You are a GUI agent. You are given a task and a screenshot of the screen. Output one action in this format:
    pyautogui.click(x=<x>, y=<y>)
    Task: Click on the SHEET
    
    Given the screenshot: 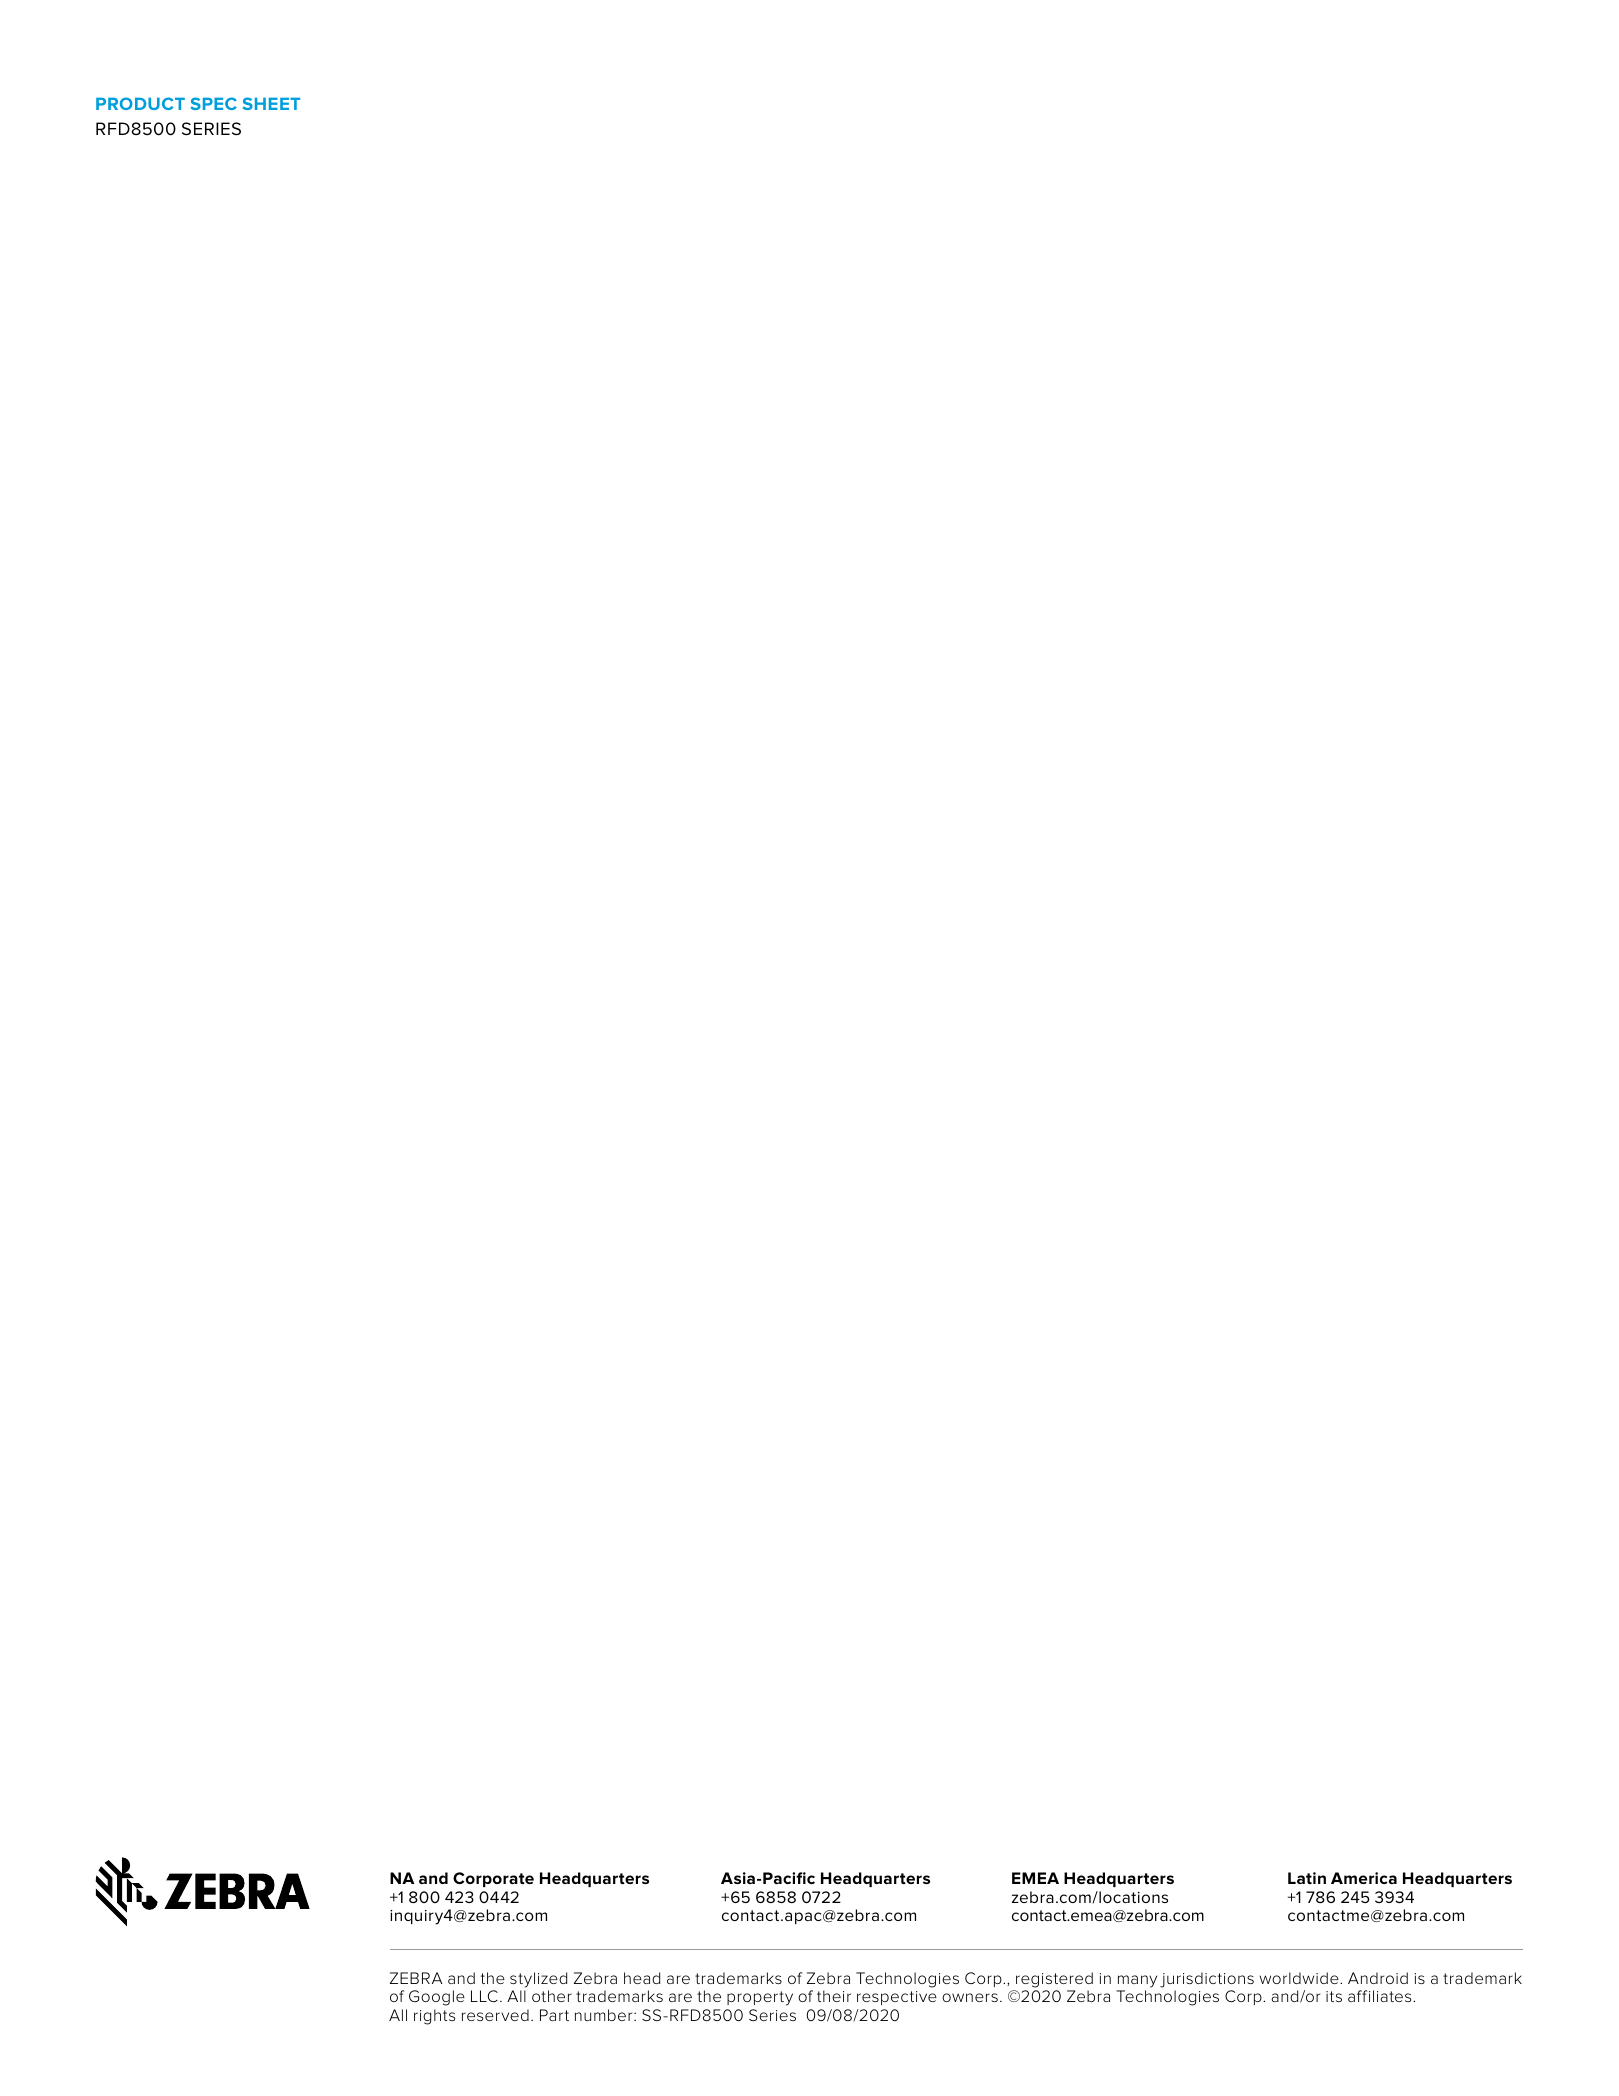 What is the action you would take?
    pyautogui.click(x=271, y=103)
